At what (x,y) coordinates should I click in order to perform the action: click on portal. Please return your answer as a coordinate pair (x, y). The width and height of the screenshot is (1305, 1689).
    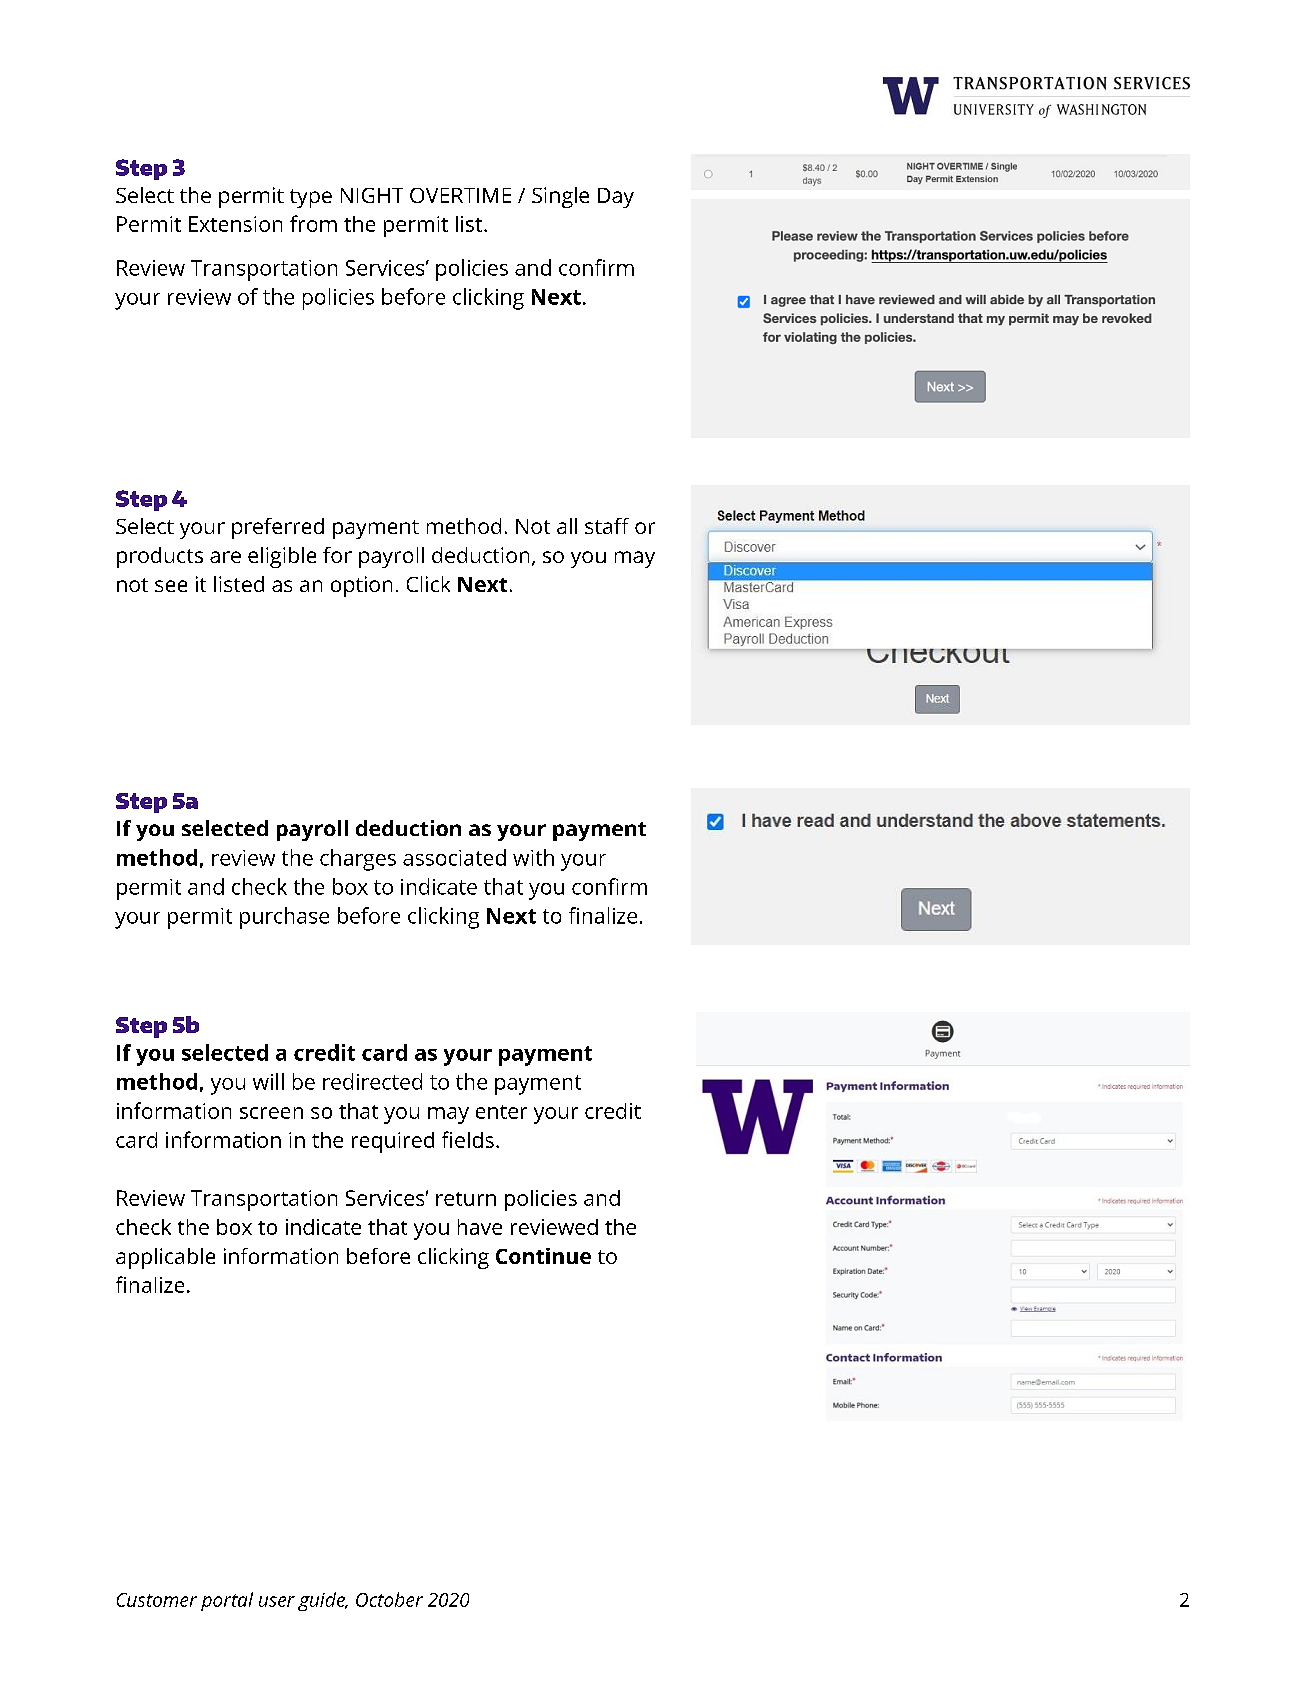
    Looking at the image, I should click on (227, 1601).
